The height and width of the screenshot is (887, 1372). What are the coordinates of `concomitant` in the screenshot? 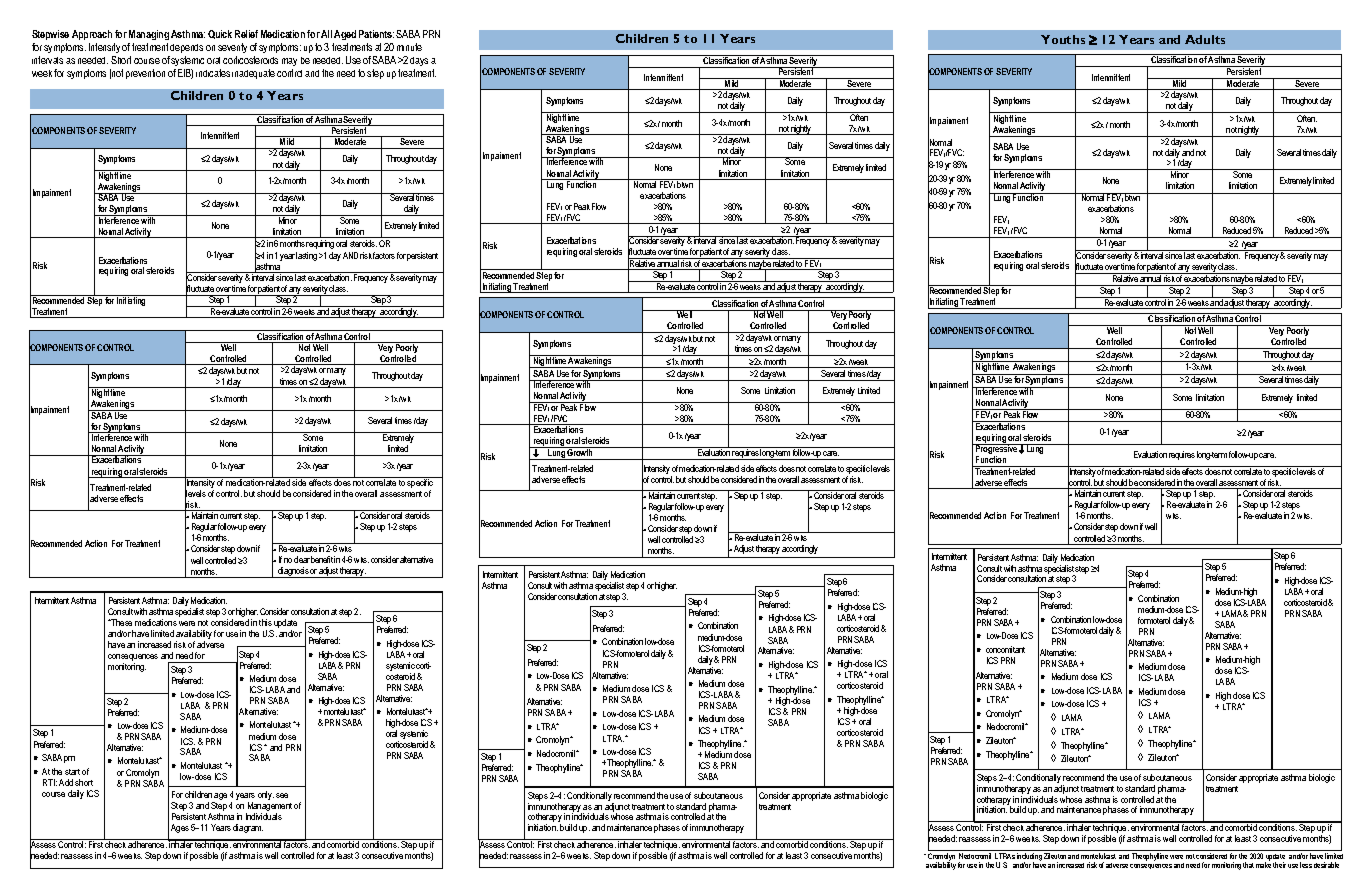 It's located at (1005, 649).
